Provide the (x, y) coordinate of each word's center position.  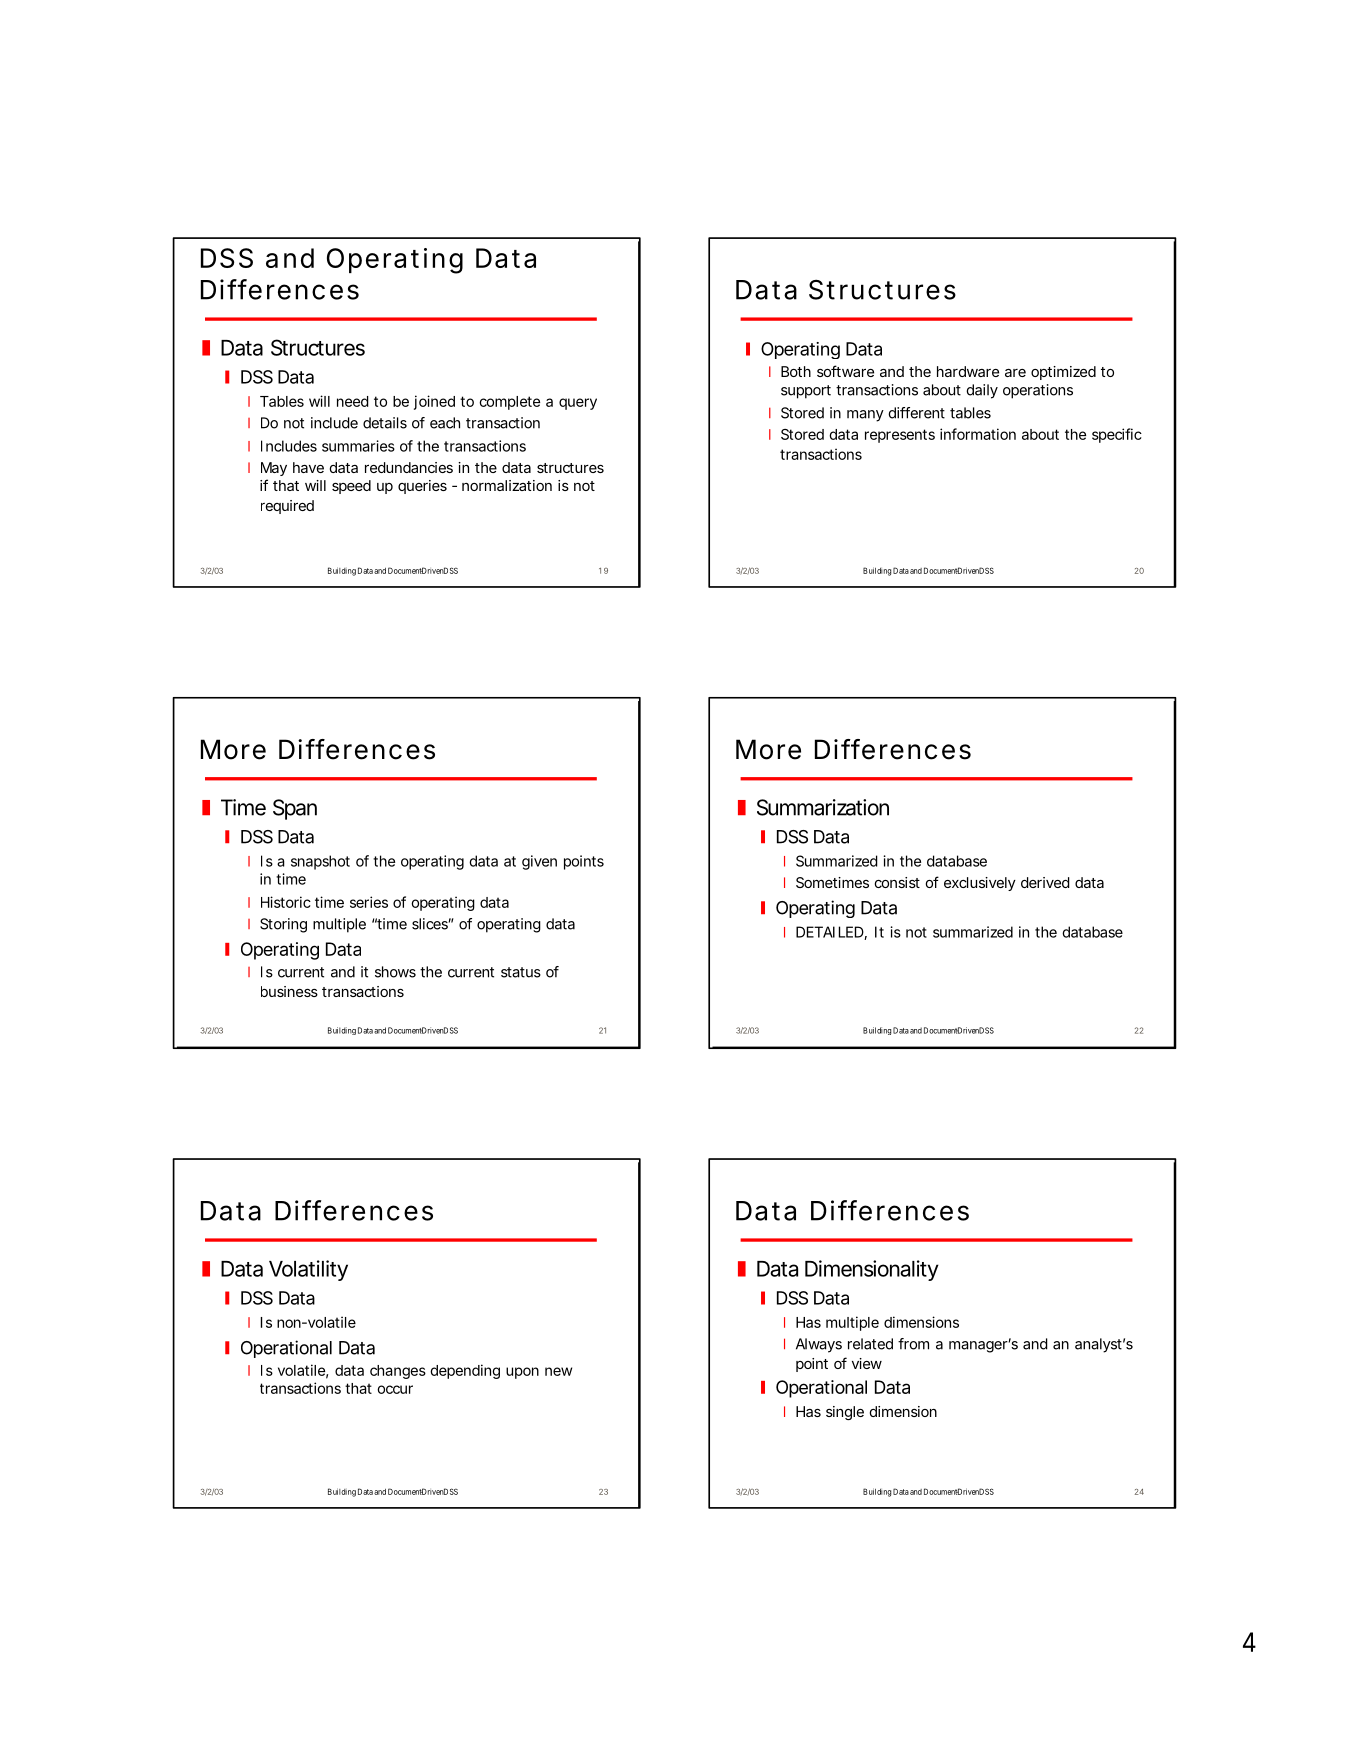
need (353, 401)
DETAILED (830, 933)
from (913, 1344)
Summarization (823, 807)
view (867, 1363)
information (978, 434)
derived (1045, 882)
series (369, 902)
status (521, 972)
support (806, 392)
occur (395, 1389)
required (287, 507)
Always (819, 1345)
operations (1038, 391)
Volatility (308, 1270)
